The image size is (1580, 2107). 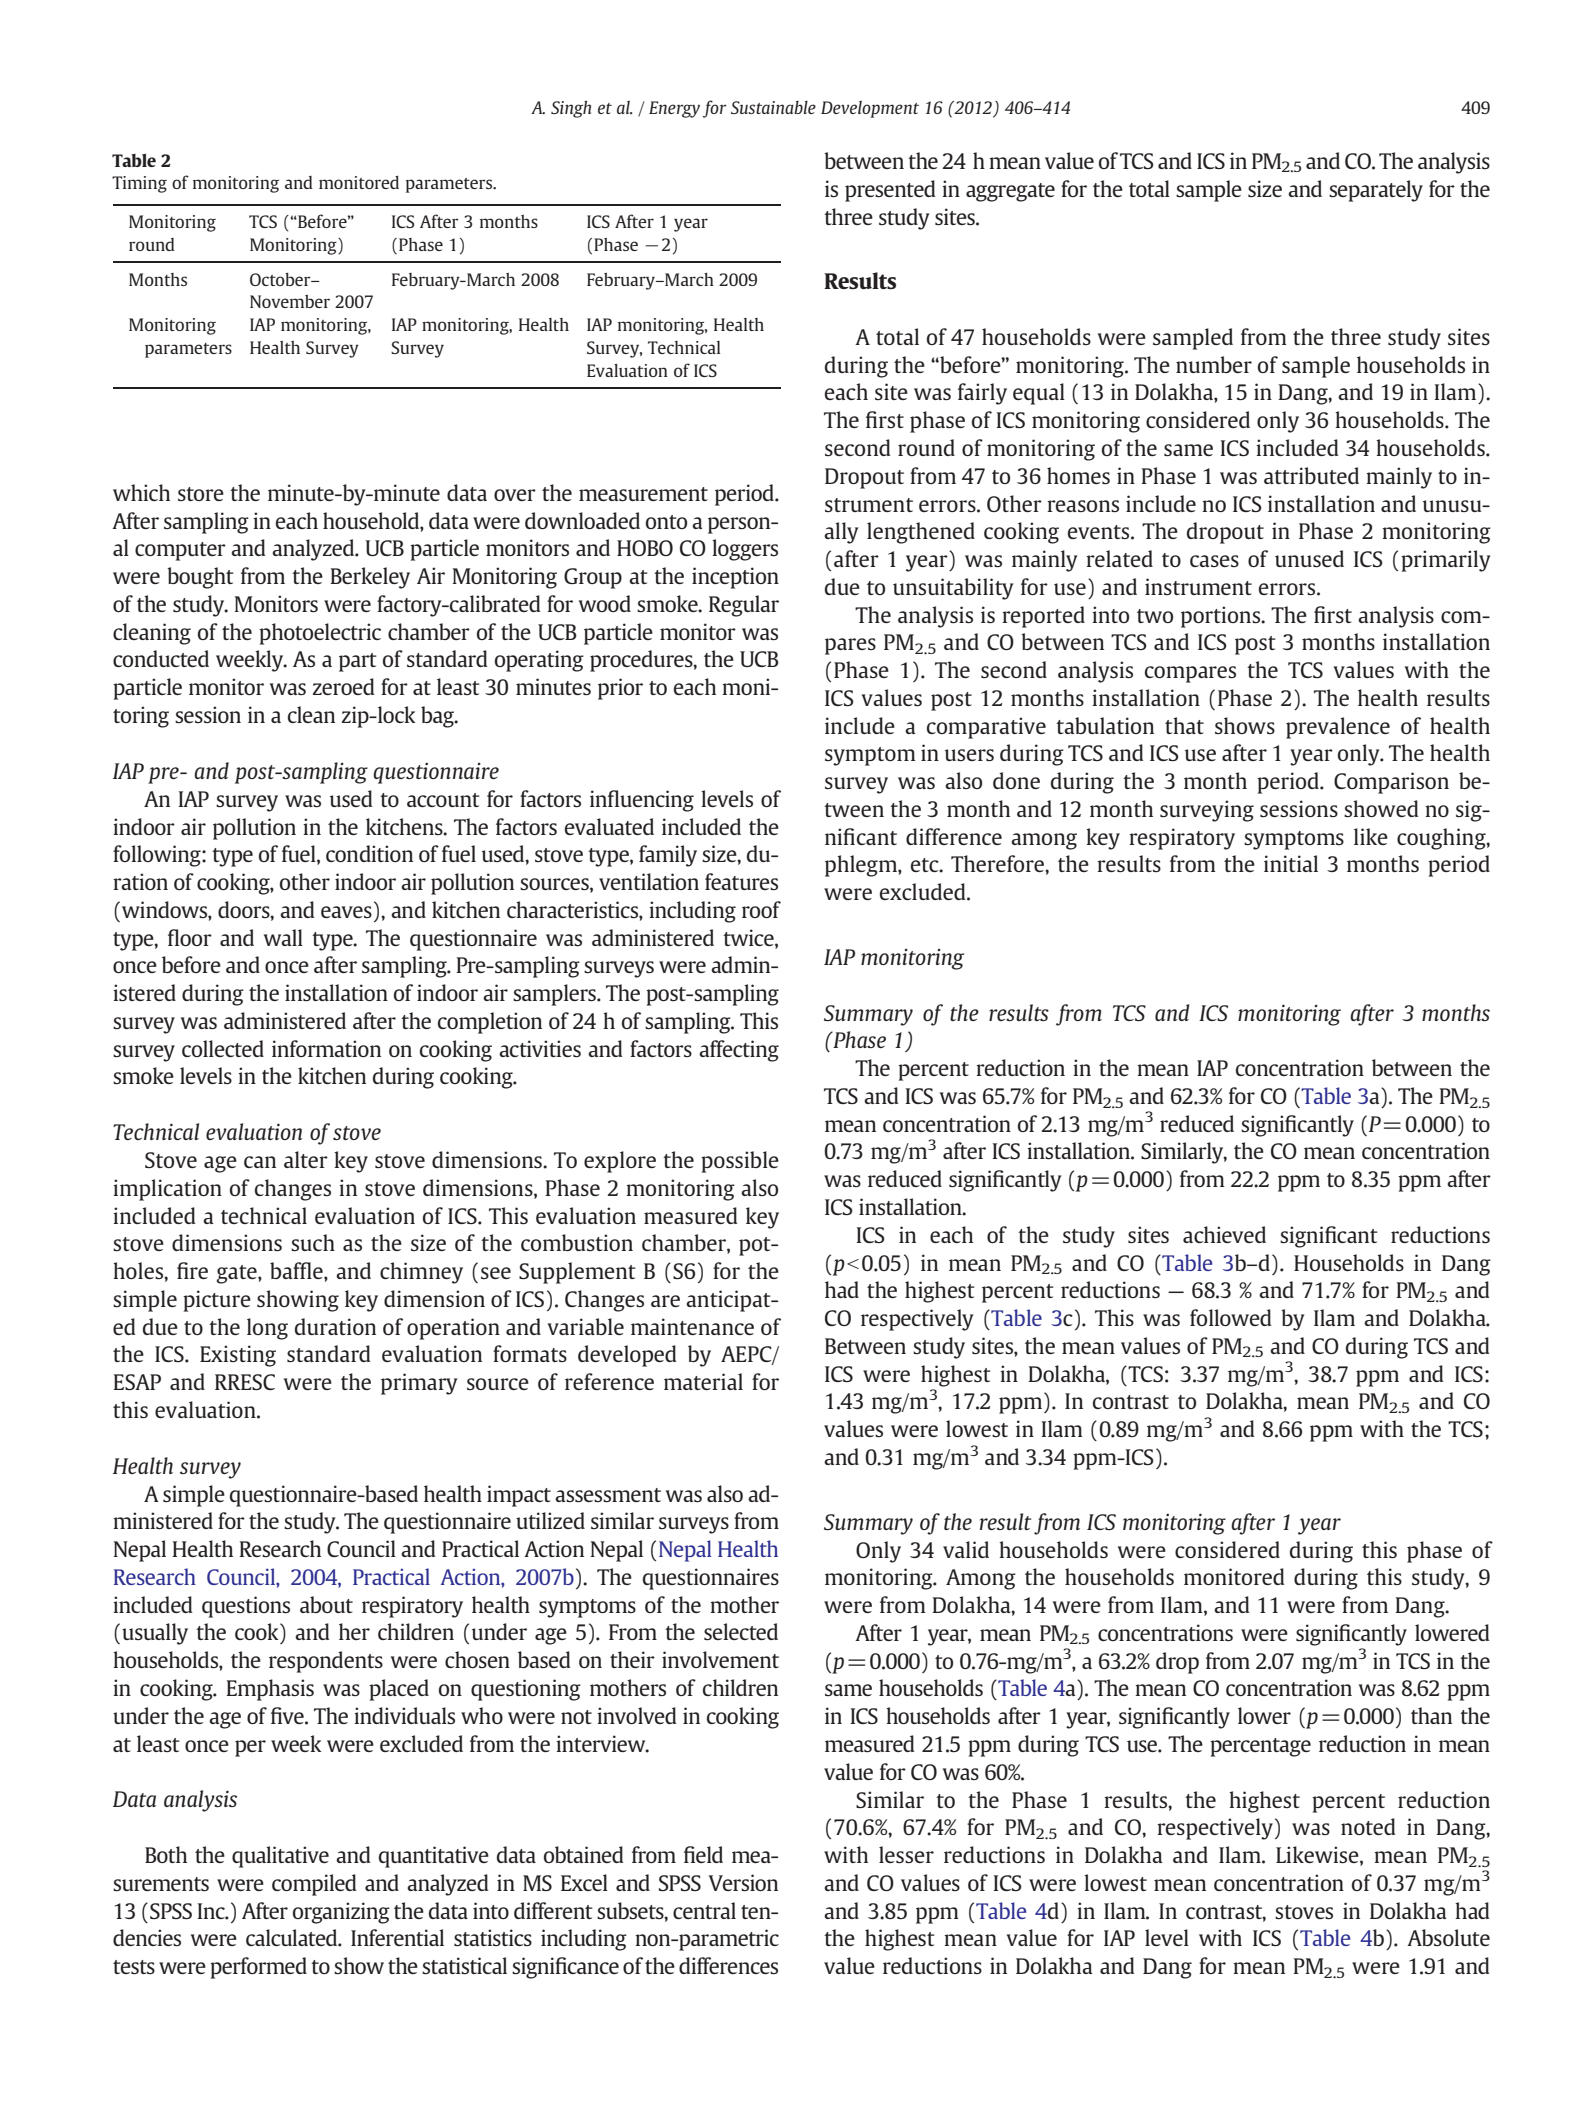 I want to click on Timing, so click(x=139, y=184).
